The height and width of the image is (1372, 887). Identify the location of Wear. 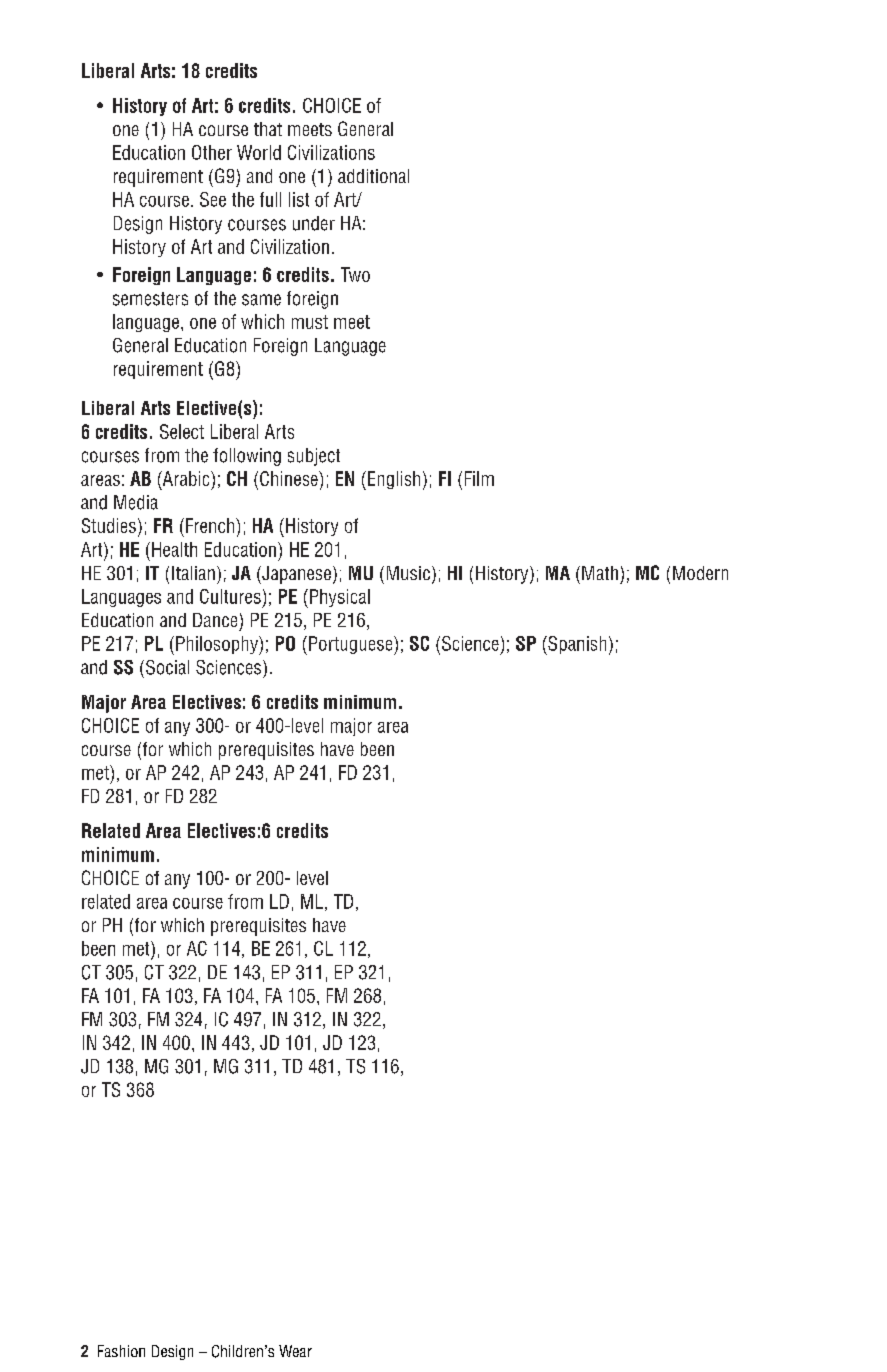
(295, 1351).
